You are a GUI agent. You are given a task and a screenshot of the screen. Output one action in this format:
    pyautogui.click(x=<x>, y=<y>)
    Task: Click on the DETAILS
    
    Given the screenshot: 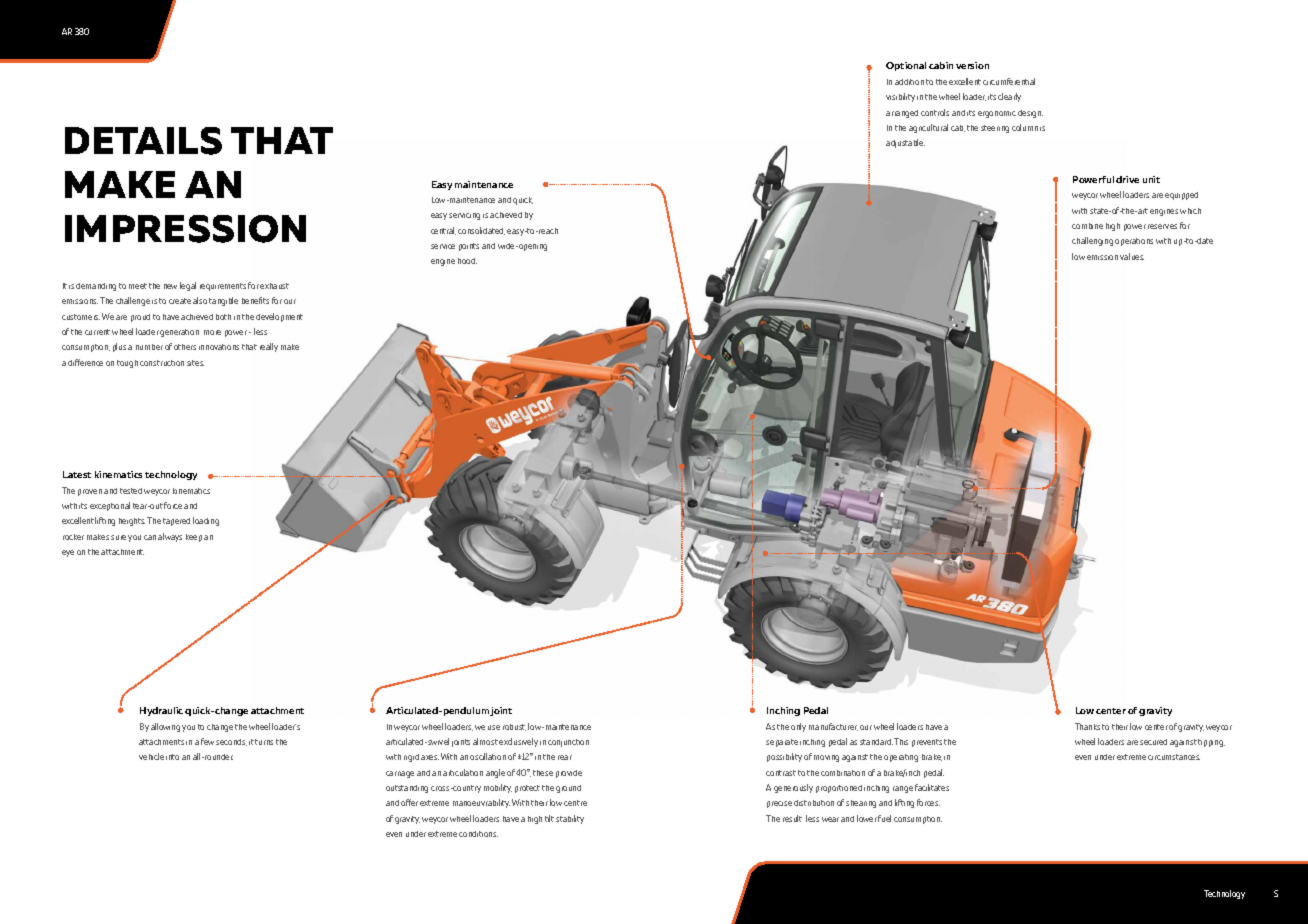 What is the action you would take?
    pyautogui.click(x=143, y=141)
